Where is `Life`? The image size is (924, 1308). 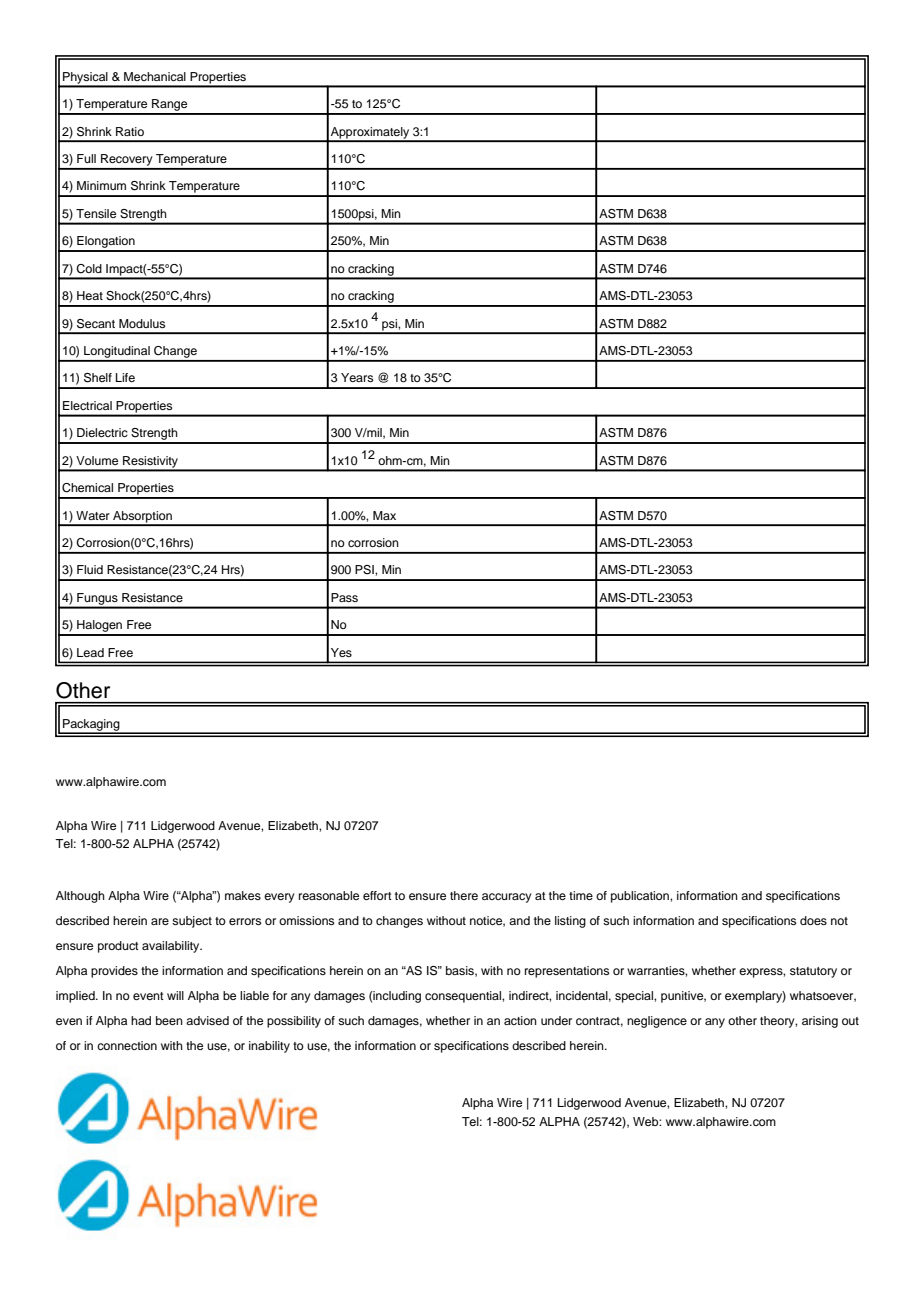 Life is located at coordinates (125, 377).
